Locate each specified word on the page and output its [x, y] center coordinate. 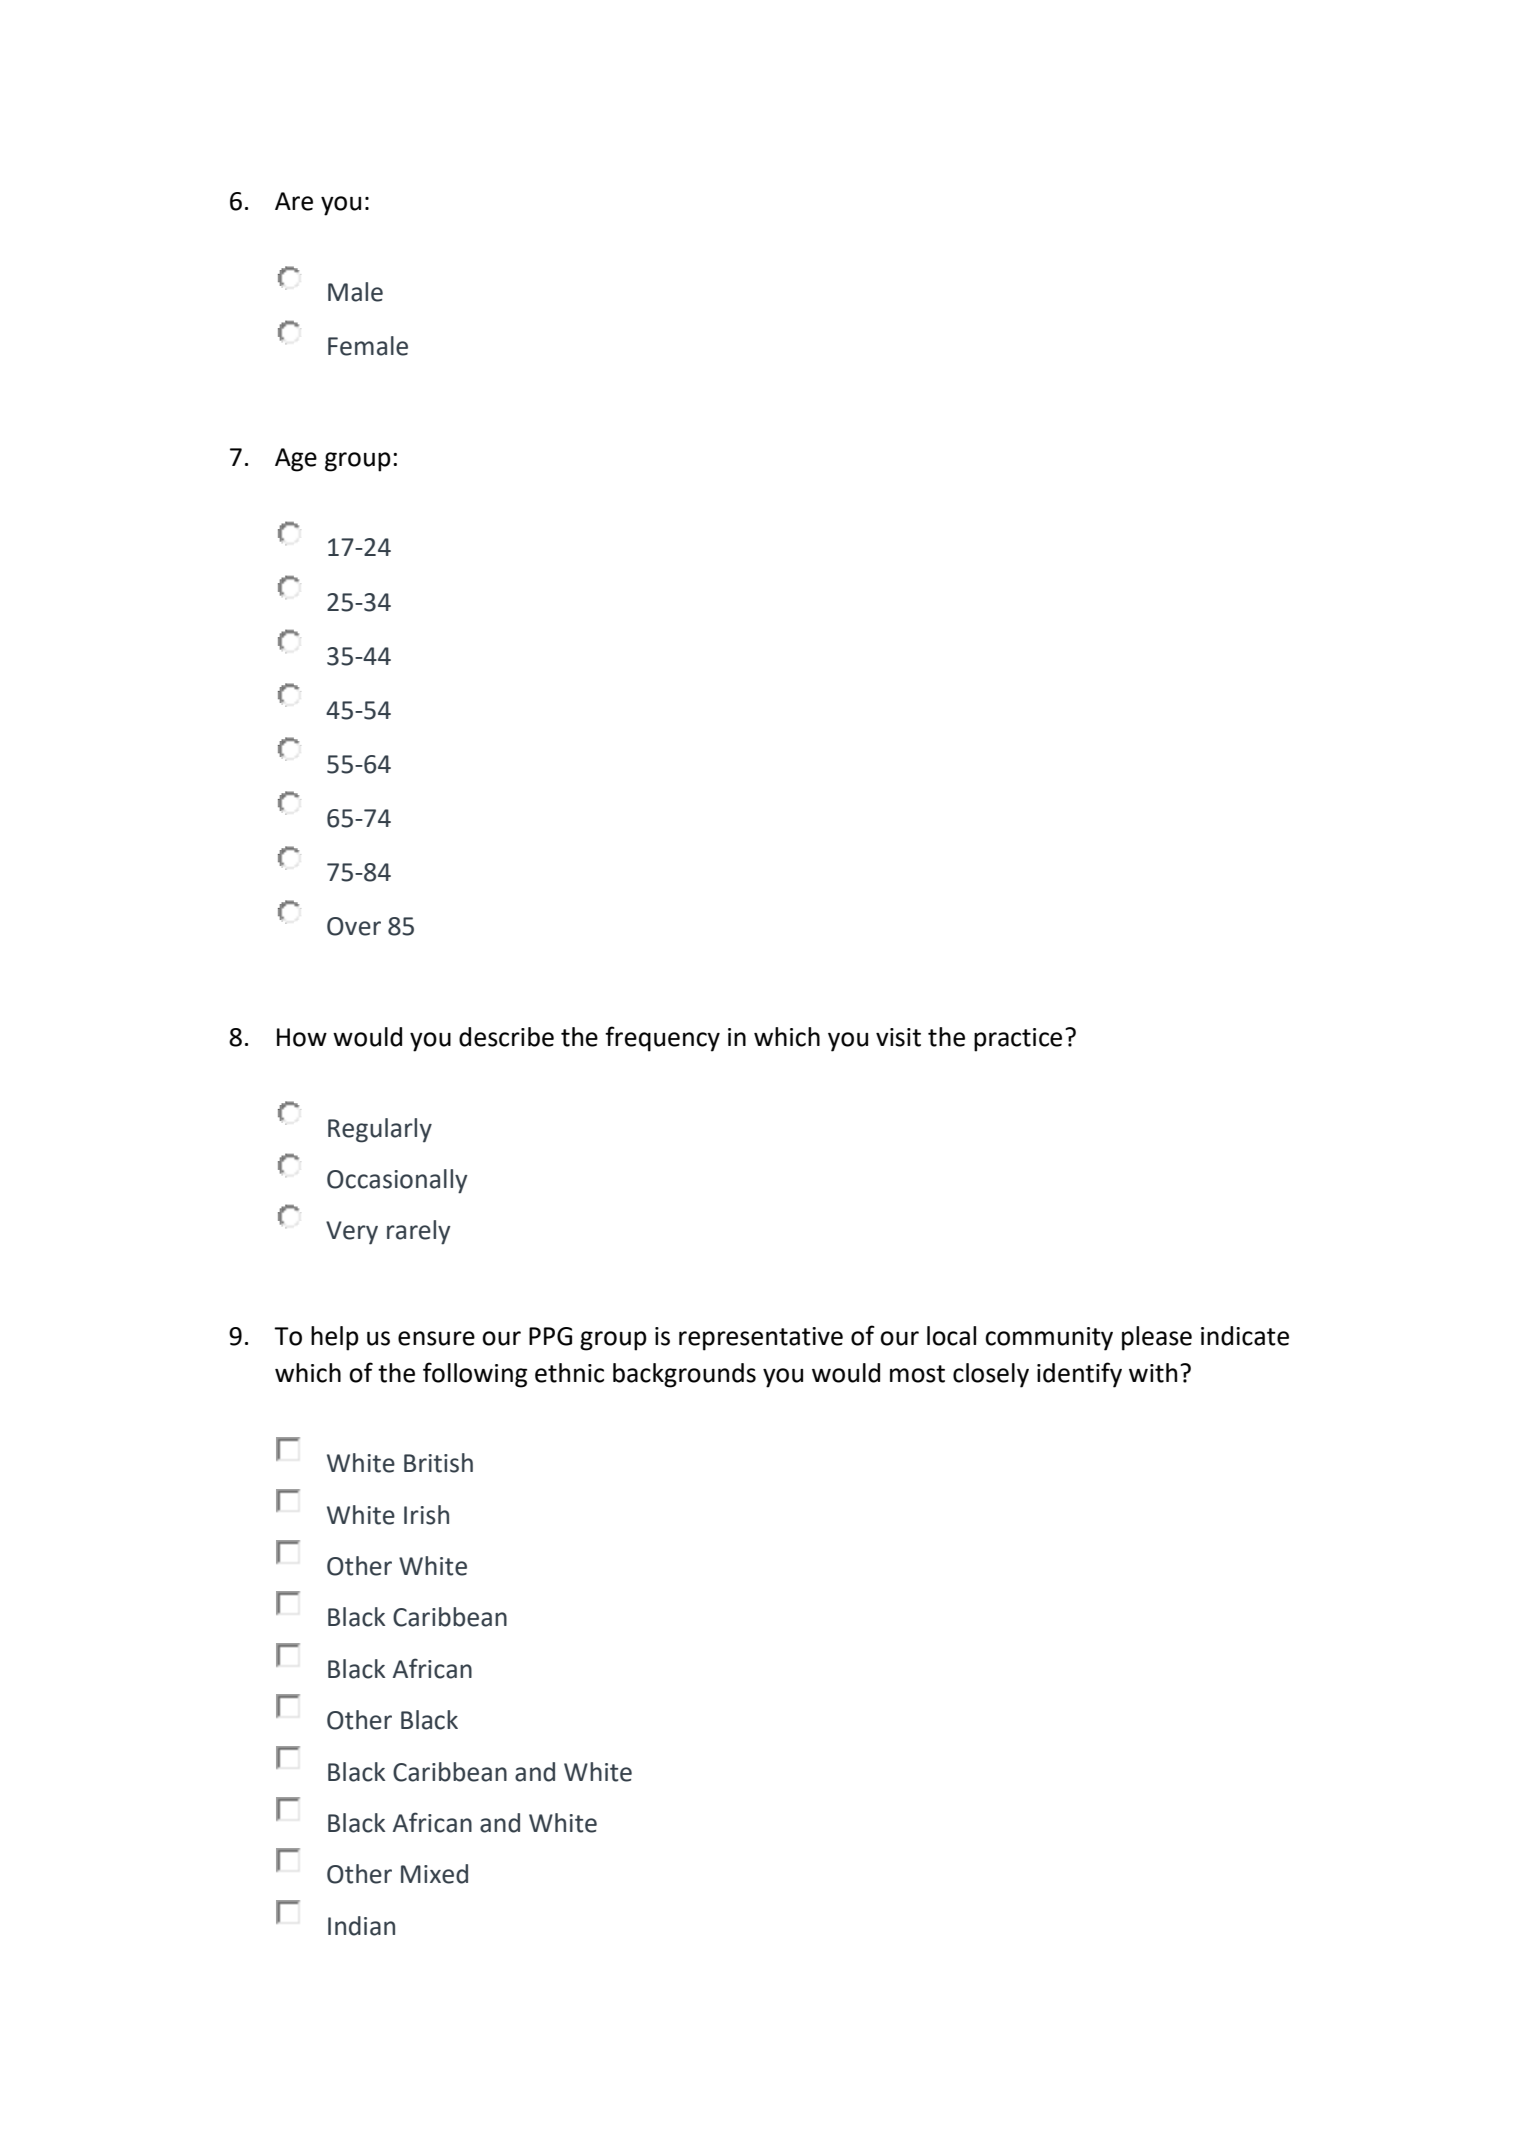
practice [1018, 1040]
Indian [361, 1926]
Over [354, 926]
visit [898, 1037]
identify [1079, 1375]
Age [296, 460]
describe [506, 1037]
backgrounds [684, 1375]
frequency [662, 1039]
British [438, 1463]
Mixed [434, 1874]
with [1153, 1373]
